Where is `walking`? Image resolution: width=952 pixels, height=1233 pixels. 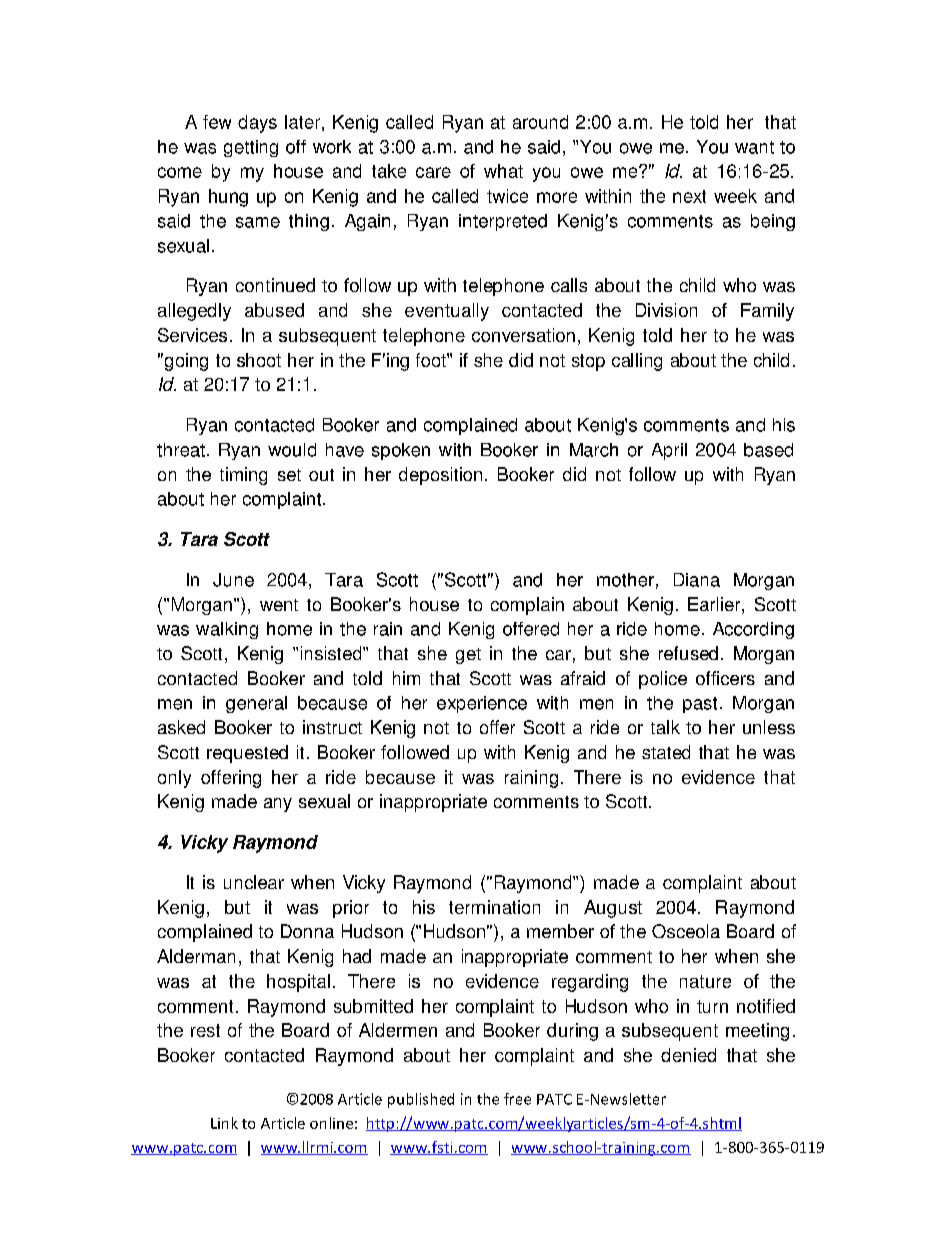
walking is located at coordinates (227, 630).
